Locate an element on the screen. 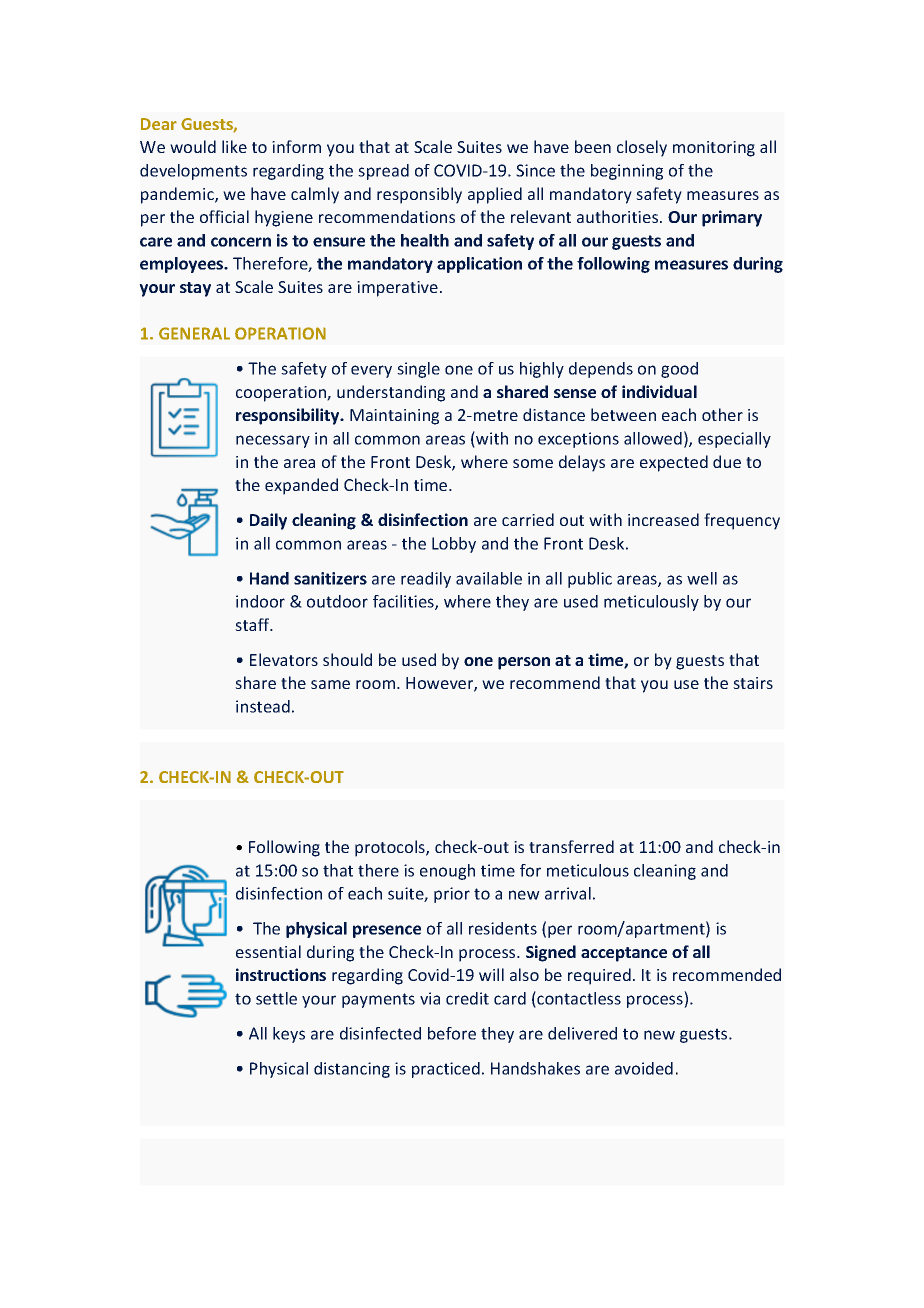  keys is located at coordinates (289, 1035).
